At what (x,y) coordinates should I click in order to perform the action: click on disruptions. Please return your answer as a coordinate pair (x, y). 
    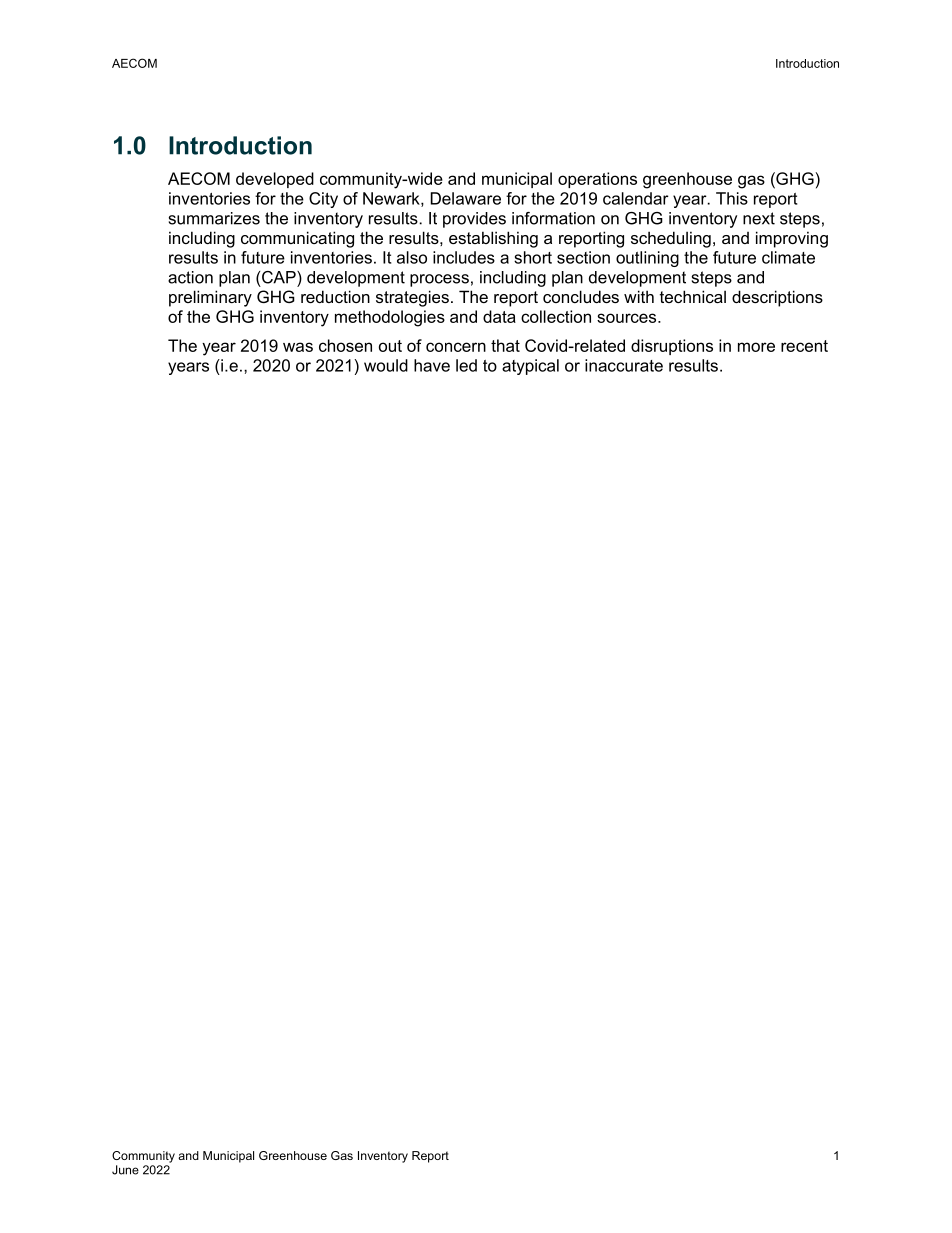
    Looking at the image, I should click on (672, 347).
